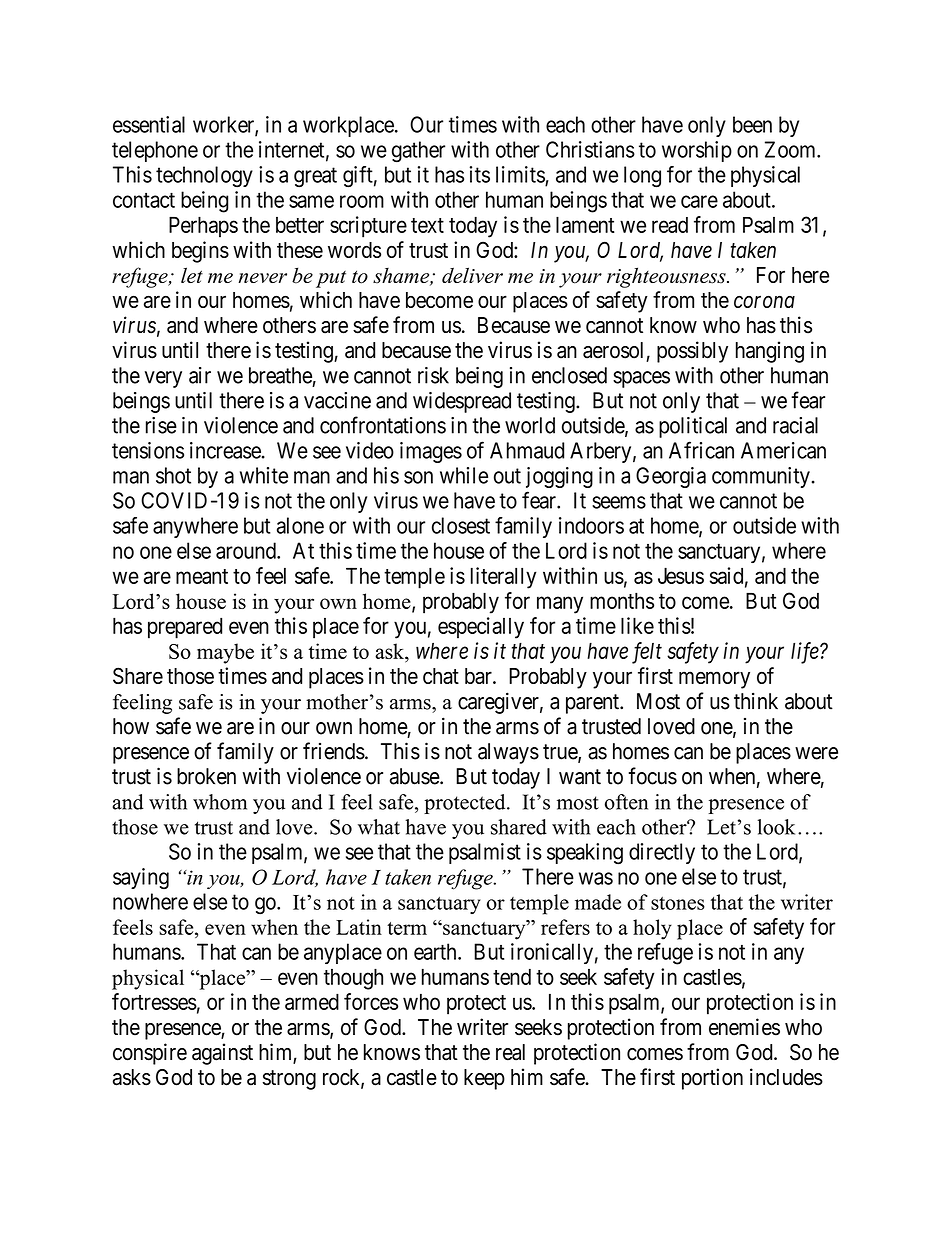  Describe the element at coordinates (204, 177) in the document. I see `technology` at that location.
